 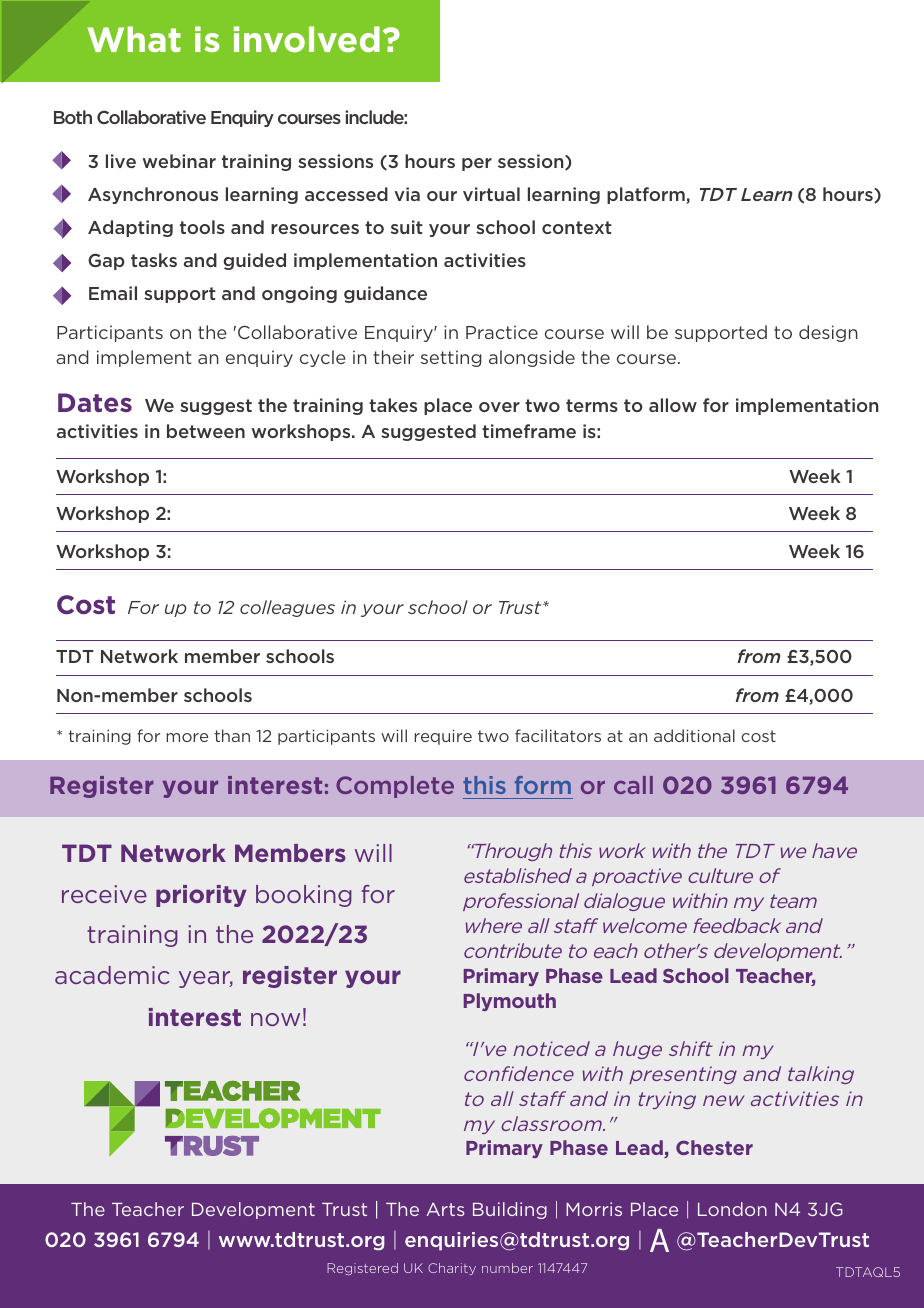 What do you see at coordinates (95, 403) in the page?
I see `Dates` at bounding box center [95, 403].
